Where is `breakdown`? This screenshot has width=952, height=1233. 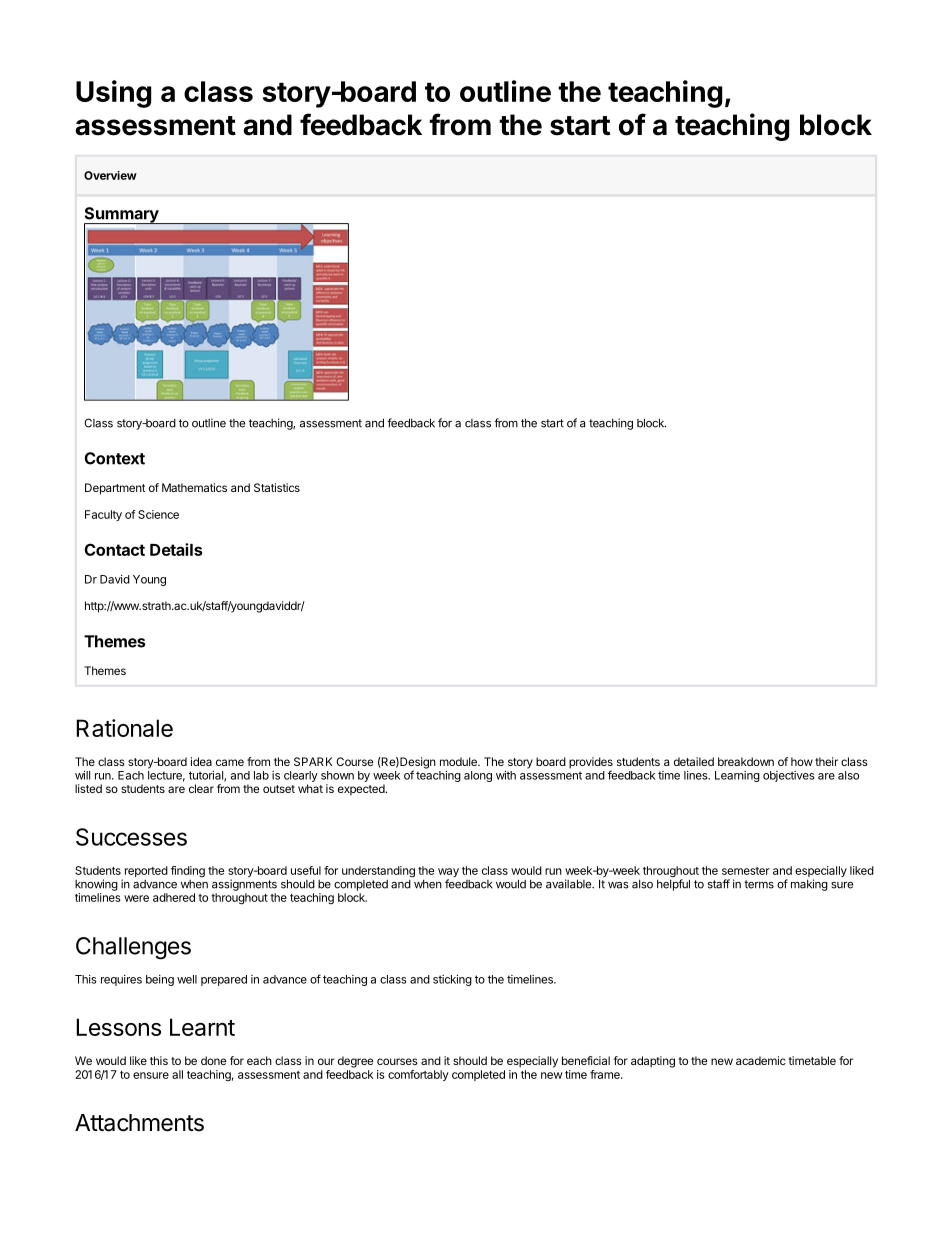
breakdown is located at coordinates (746, 761).
